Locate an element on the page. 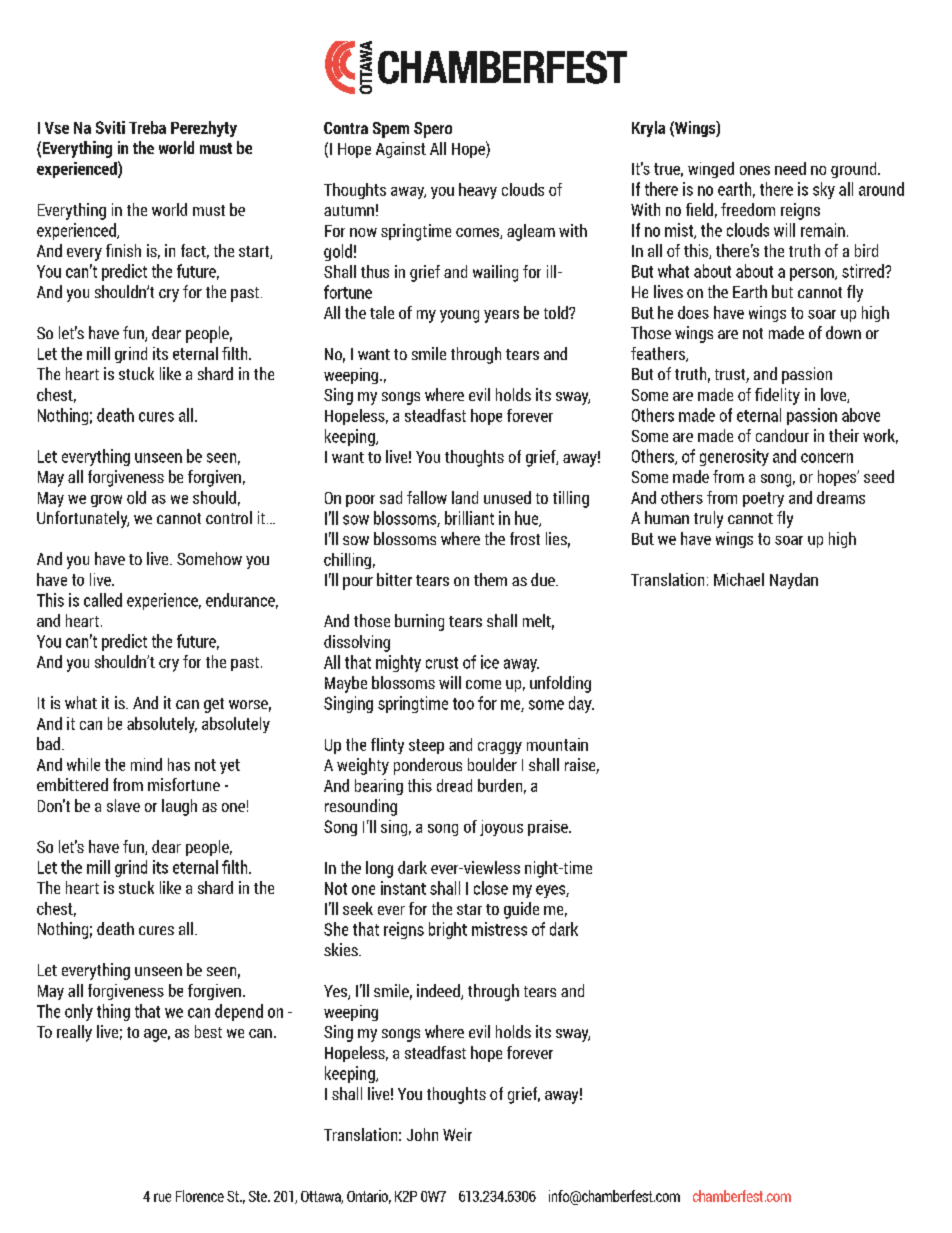 The height and width of the document is (1233, 952). get is located at coordinates (214, 705).
